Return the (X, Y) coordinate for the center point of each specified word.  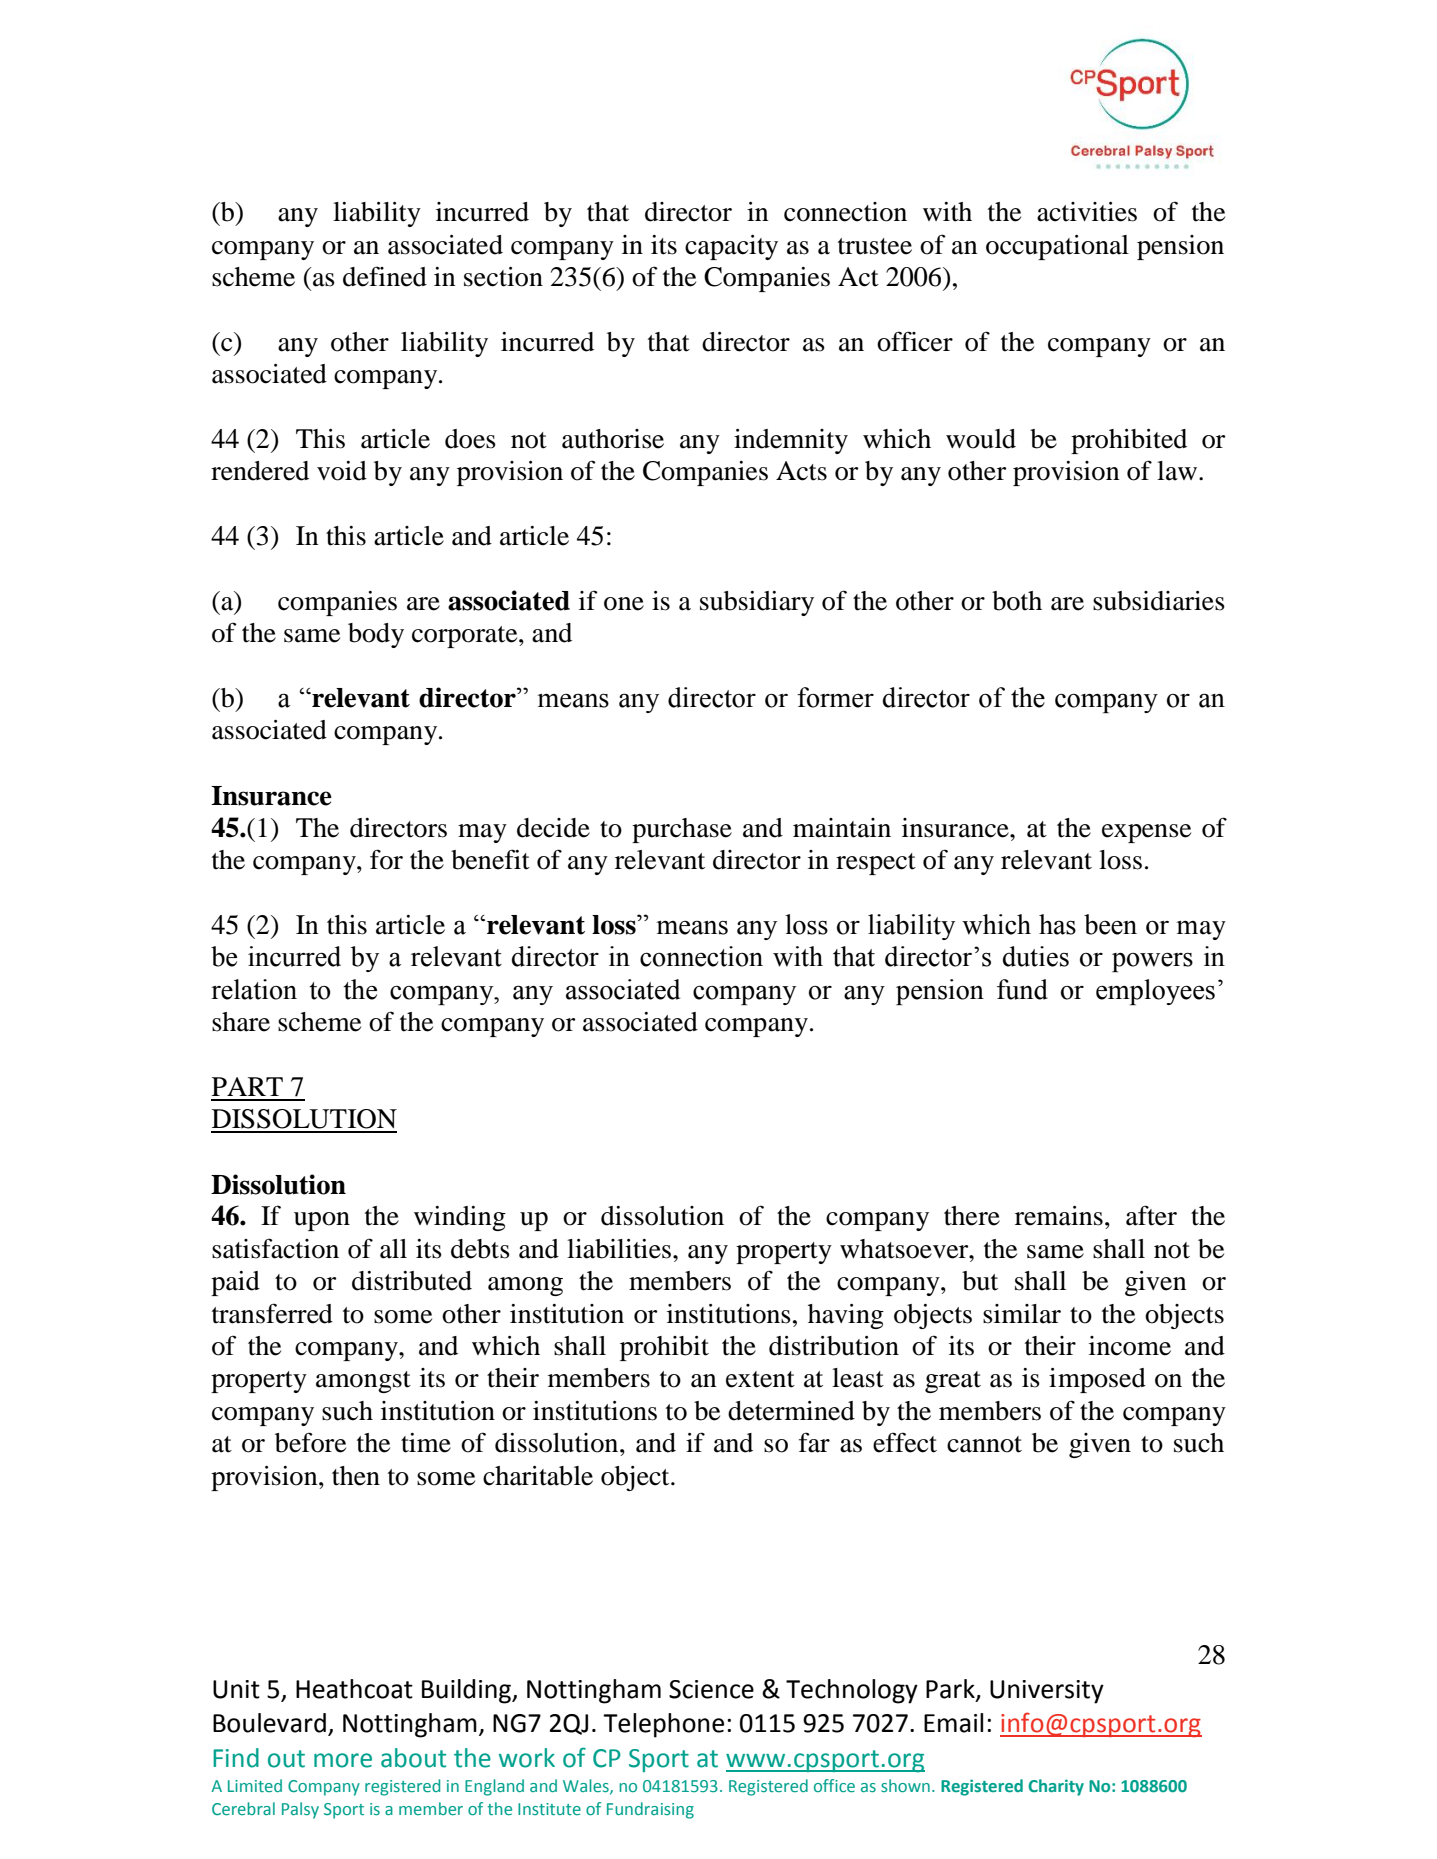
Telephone (663, 1725)
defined (385, 276)
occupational (1057, 247)
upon (322, 1221)
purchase (682, 830)
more (343, 1760)
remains (1059, 1216)
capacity (731, 247)
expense (1146, 833)
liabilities (620, 1249)
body (376, 635)
